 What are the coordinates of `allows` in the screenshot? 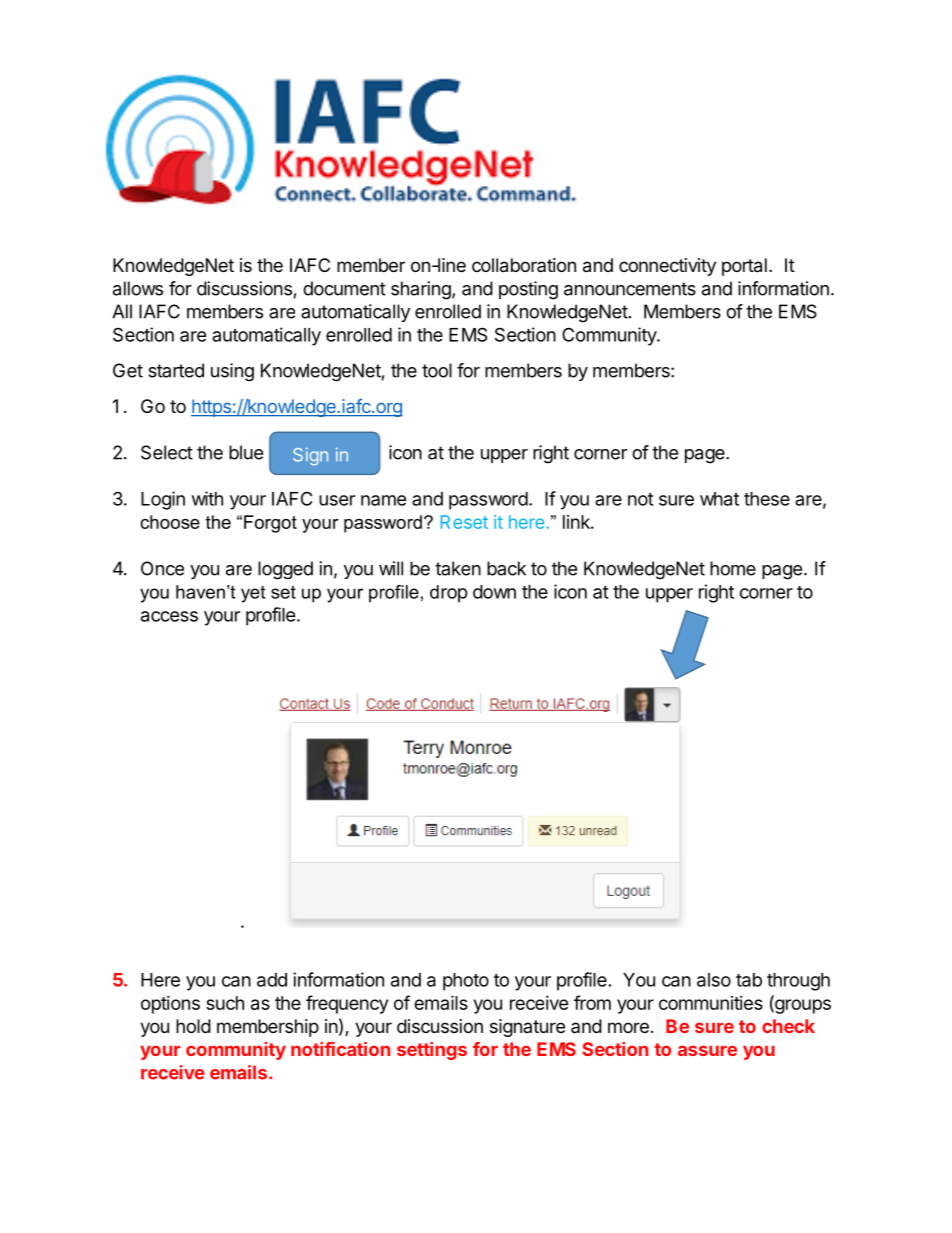 It's located at (138, 288).
